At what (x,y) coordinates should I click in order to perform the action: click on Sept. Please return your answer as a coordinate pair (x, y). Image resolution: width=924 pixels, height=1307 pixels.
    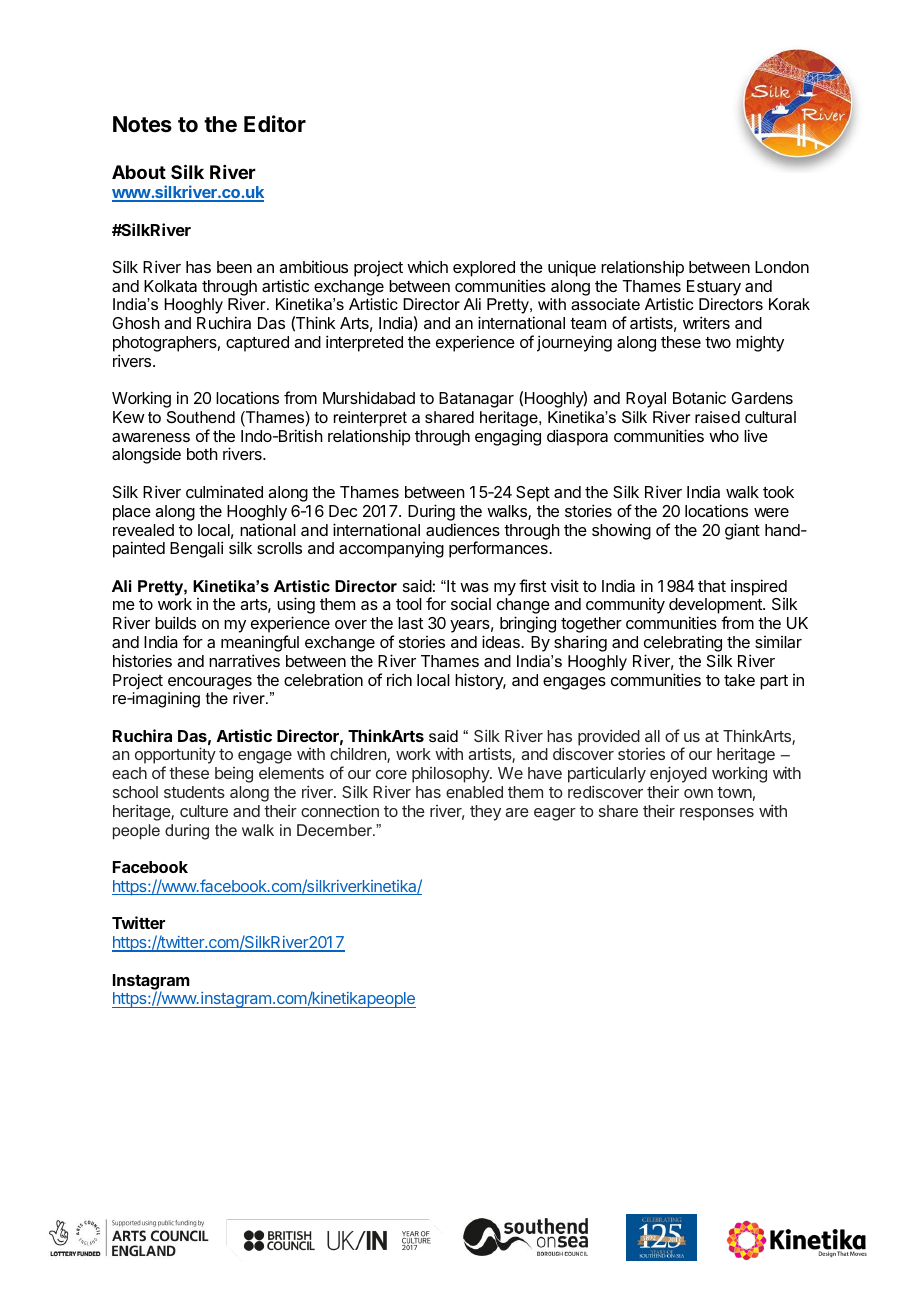
    Looking at the image, I should click on (533, 494).
